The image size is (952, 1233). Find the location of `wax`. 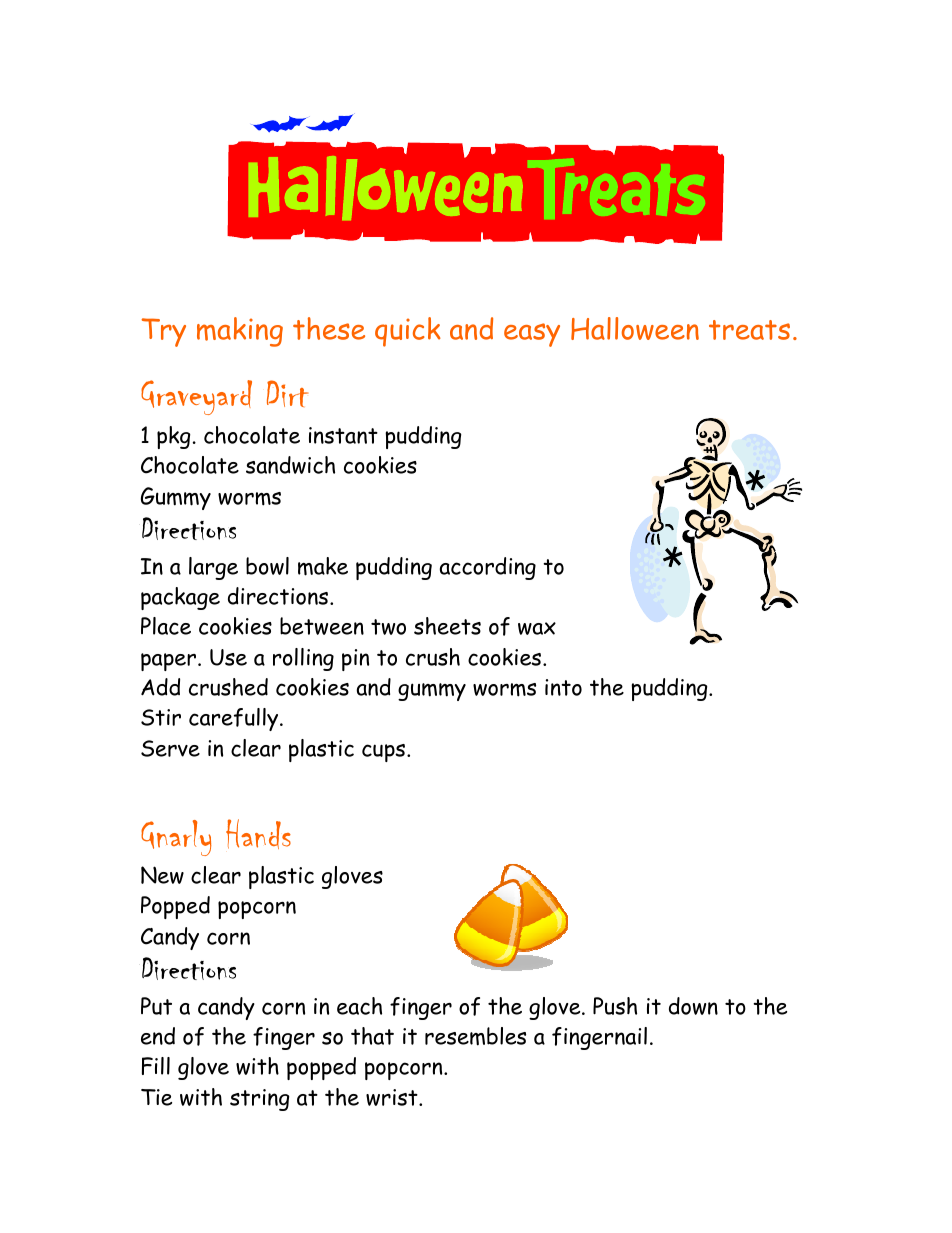

wax is located at coordinates (537, 628).
